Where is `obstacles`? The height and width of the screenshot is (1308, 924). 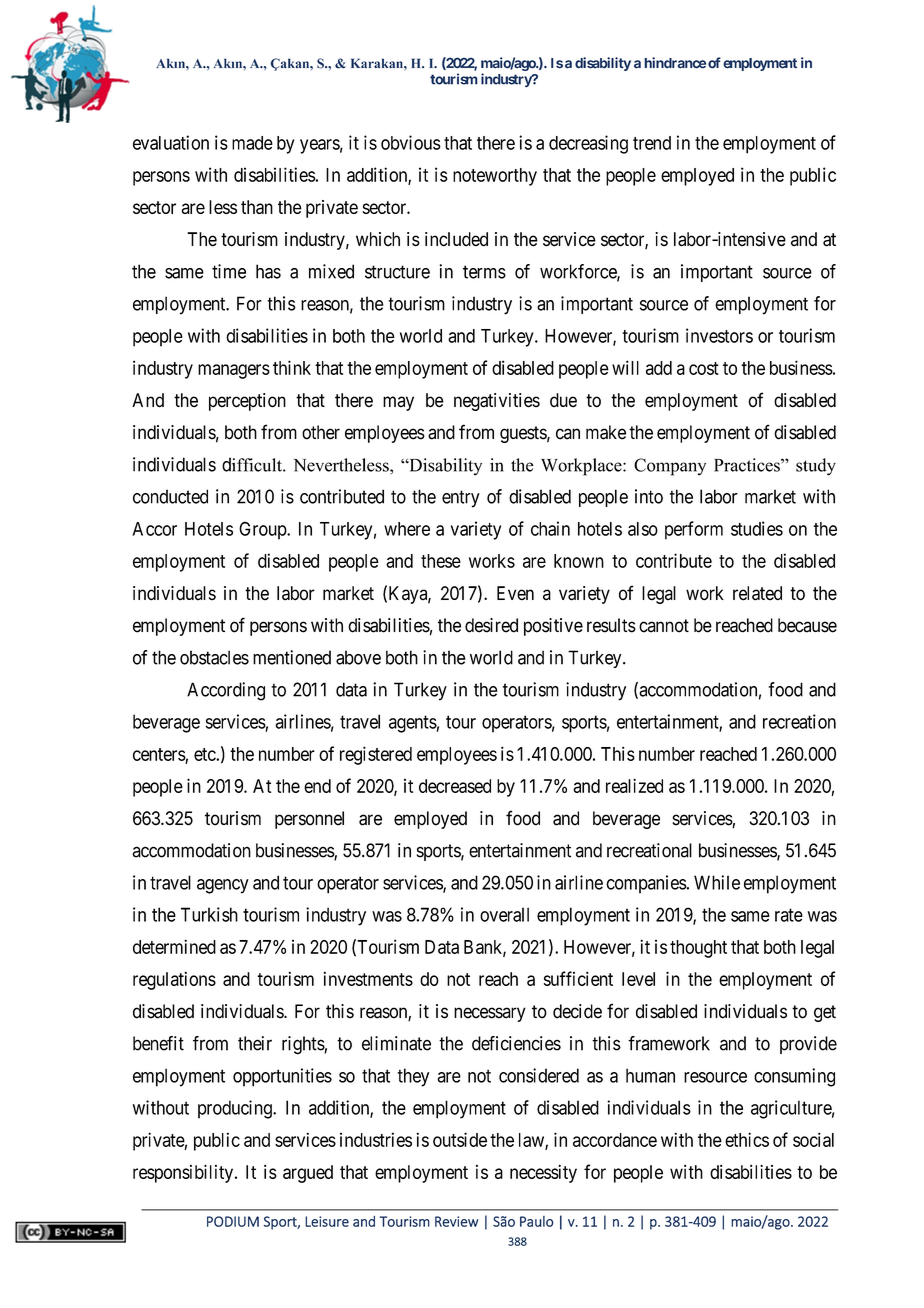 obstacles is located at coordinates (214, 657).
